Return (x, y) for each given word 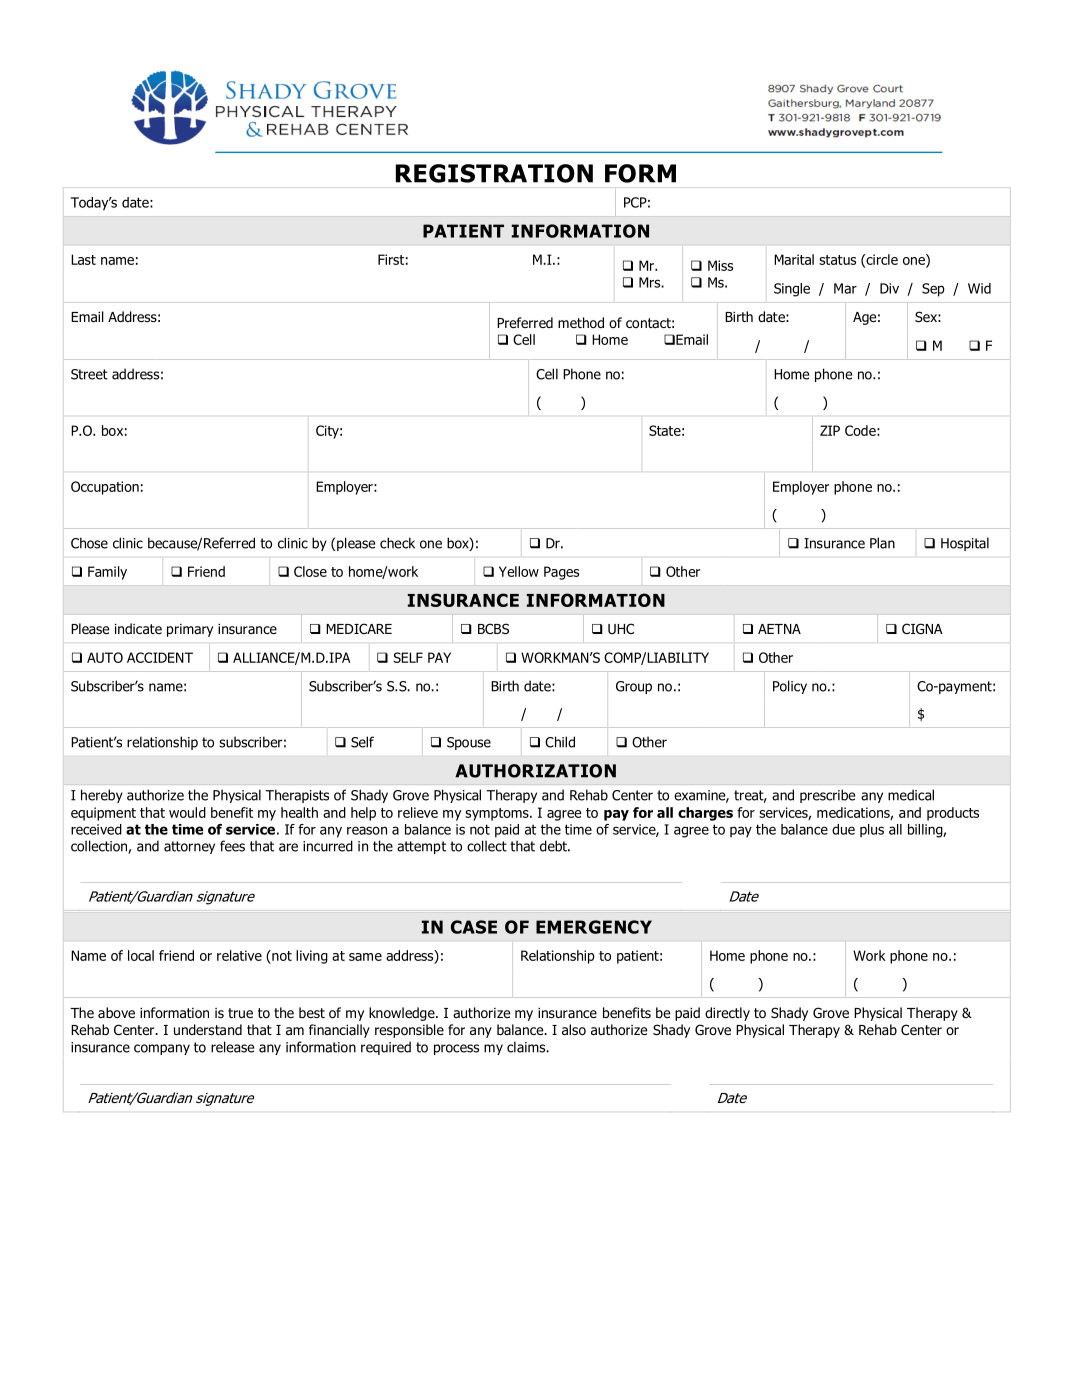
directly (727, 1014)
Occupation (105, 488)
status (837, 260)
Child (560, 742)
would (187, 812)
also (574, 1029)
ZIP (830, 430)
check (397, 543)
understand (208, 1029)
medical (911, 795)
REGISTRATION (494, 173)
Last (83, 259)
